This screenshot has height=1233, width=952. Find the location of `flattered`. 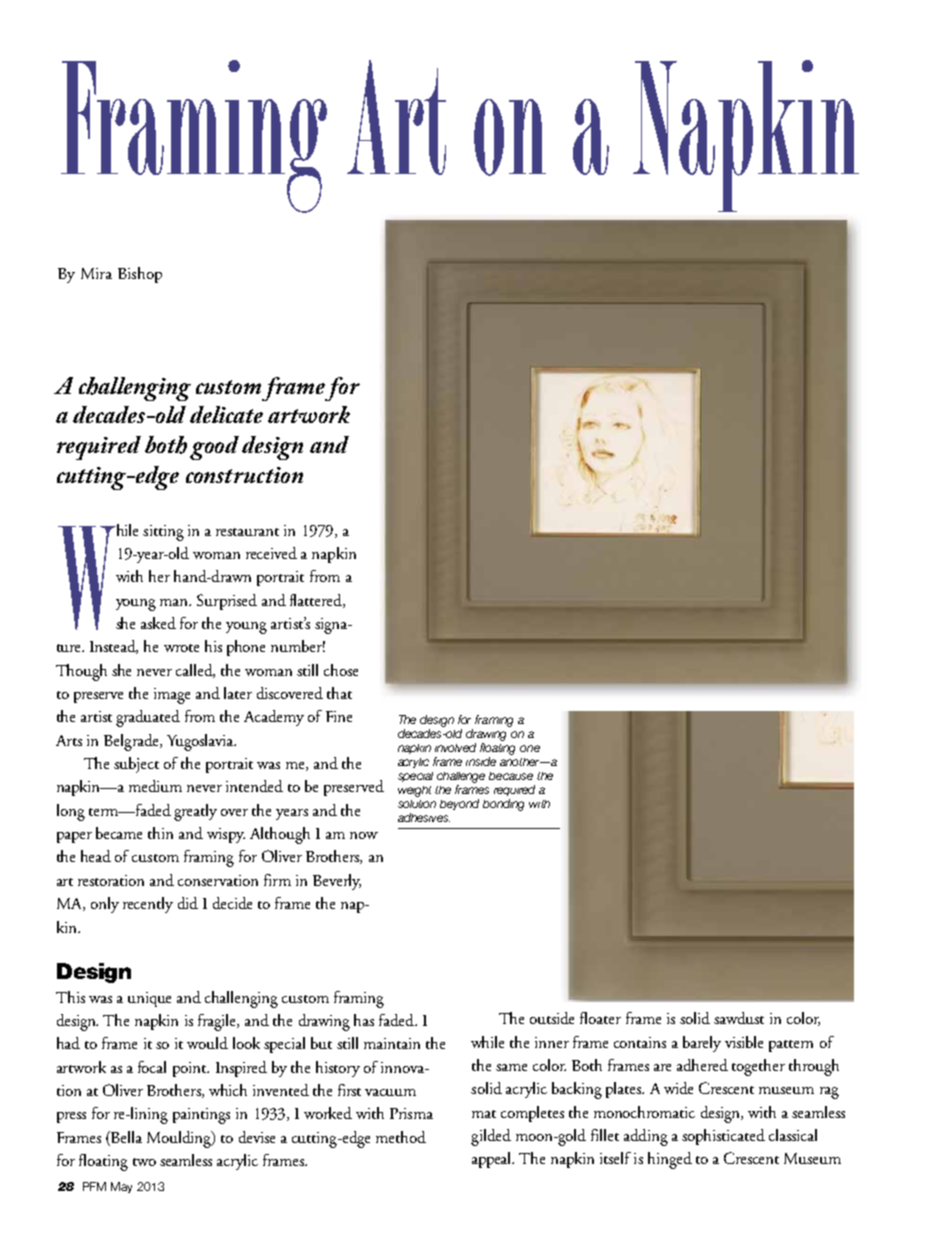

flattered is located at coordinates (317, 601).
